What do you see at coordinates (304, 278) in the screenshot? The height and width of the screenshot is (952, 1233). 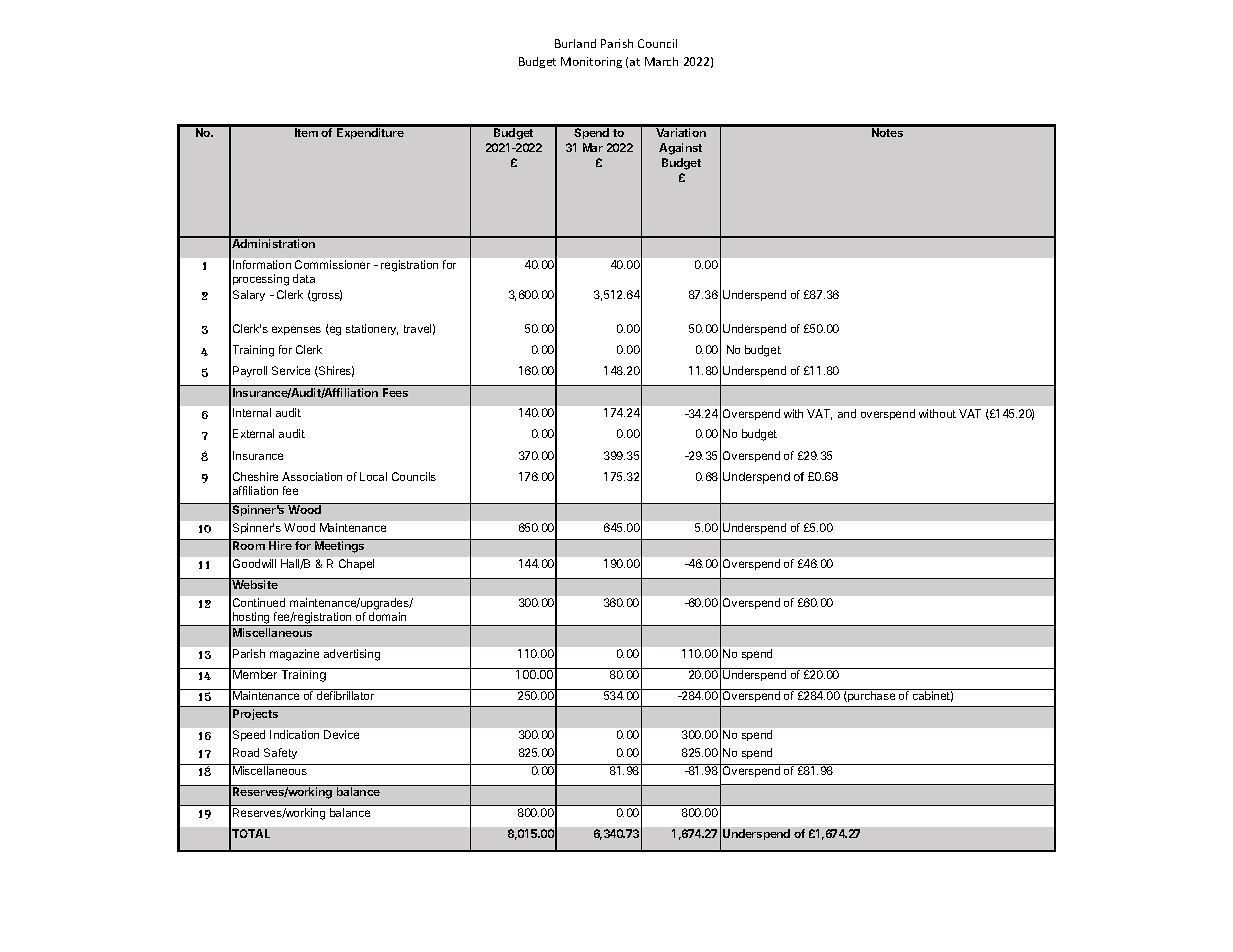 I see `data` at bounding box center [304, 278].
